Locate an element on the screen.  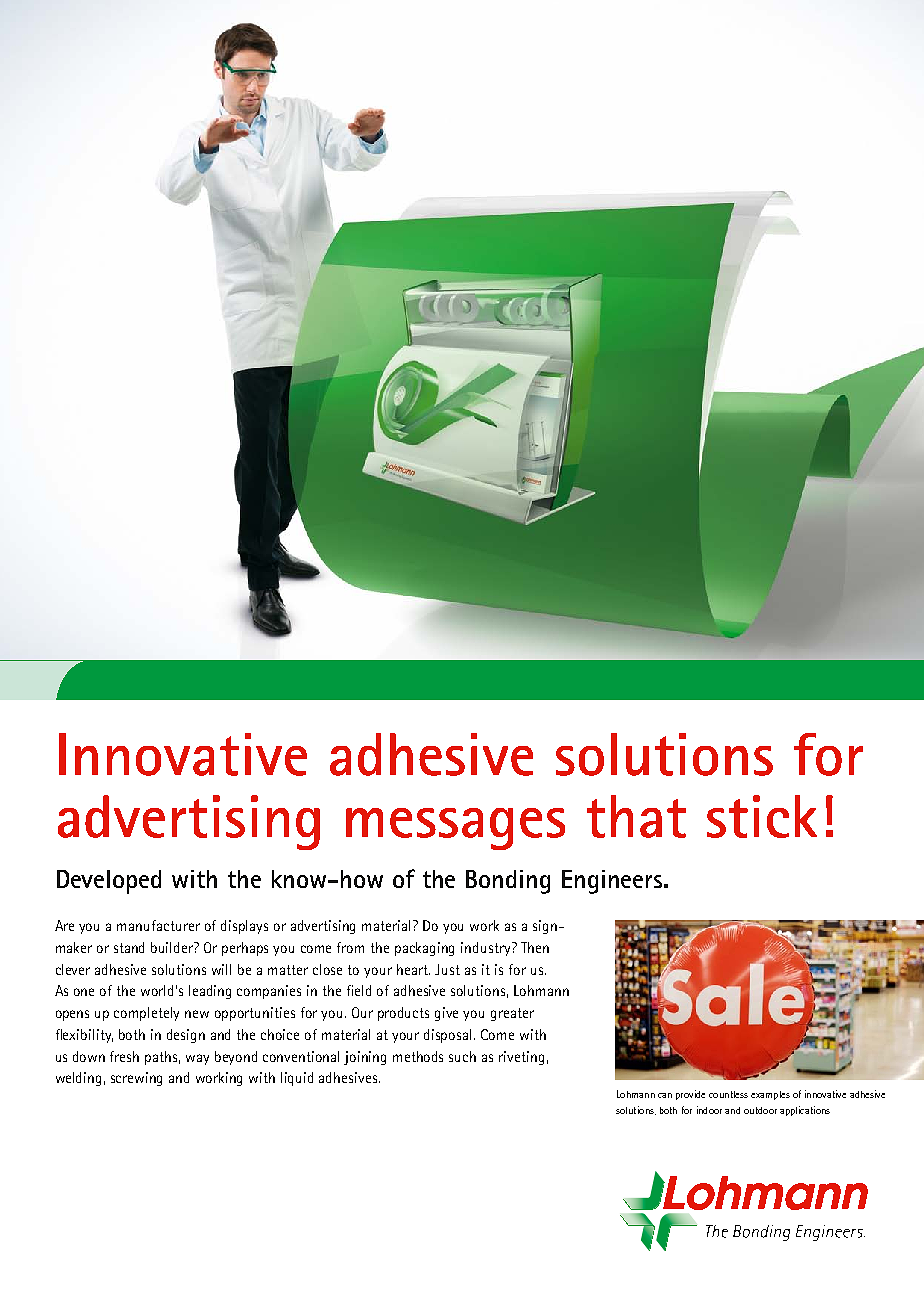
stick is located at coordinates (762, 816).
